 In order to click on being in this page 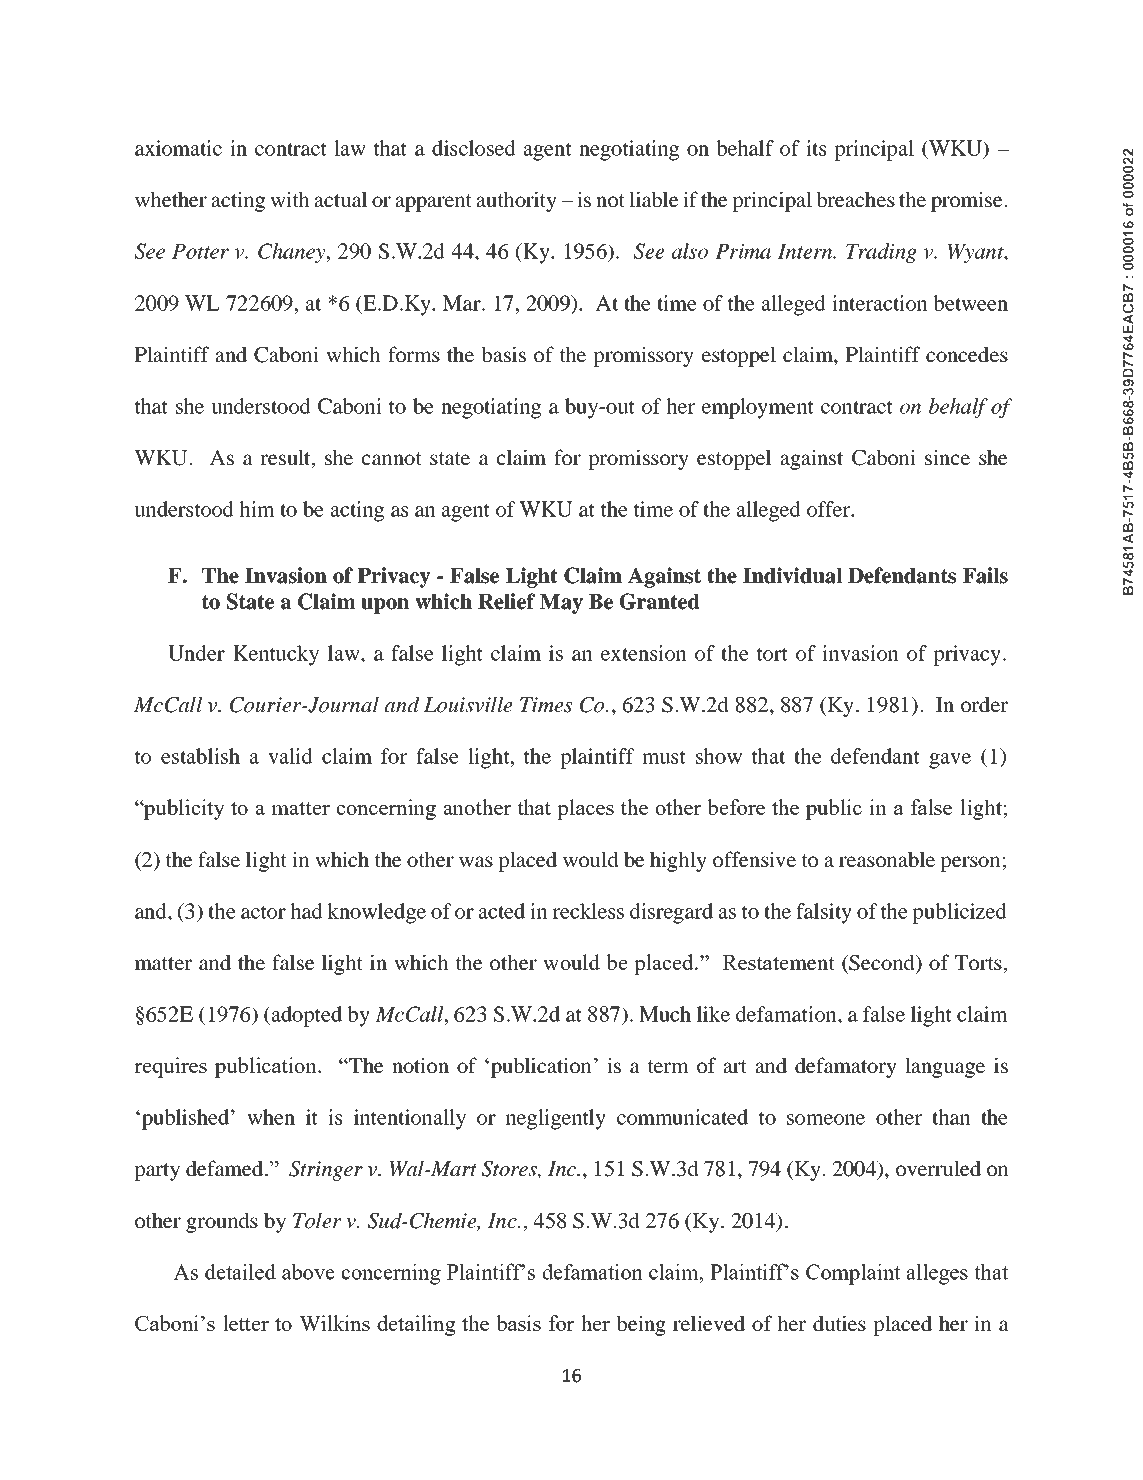, I will do `click(641, 1325)`.
